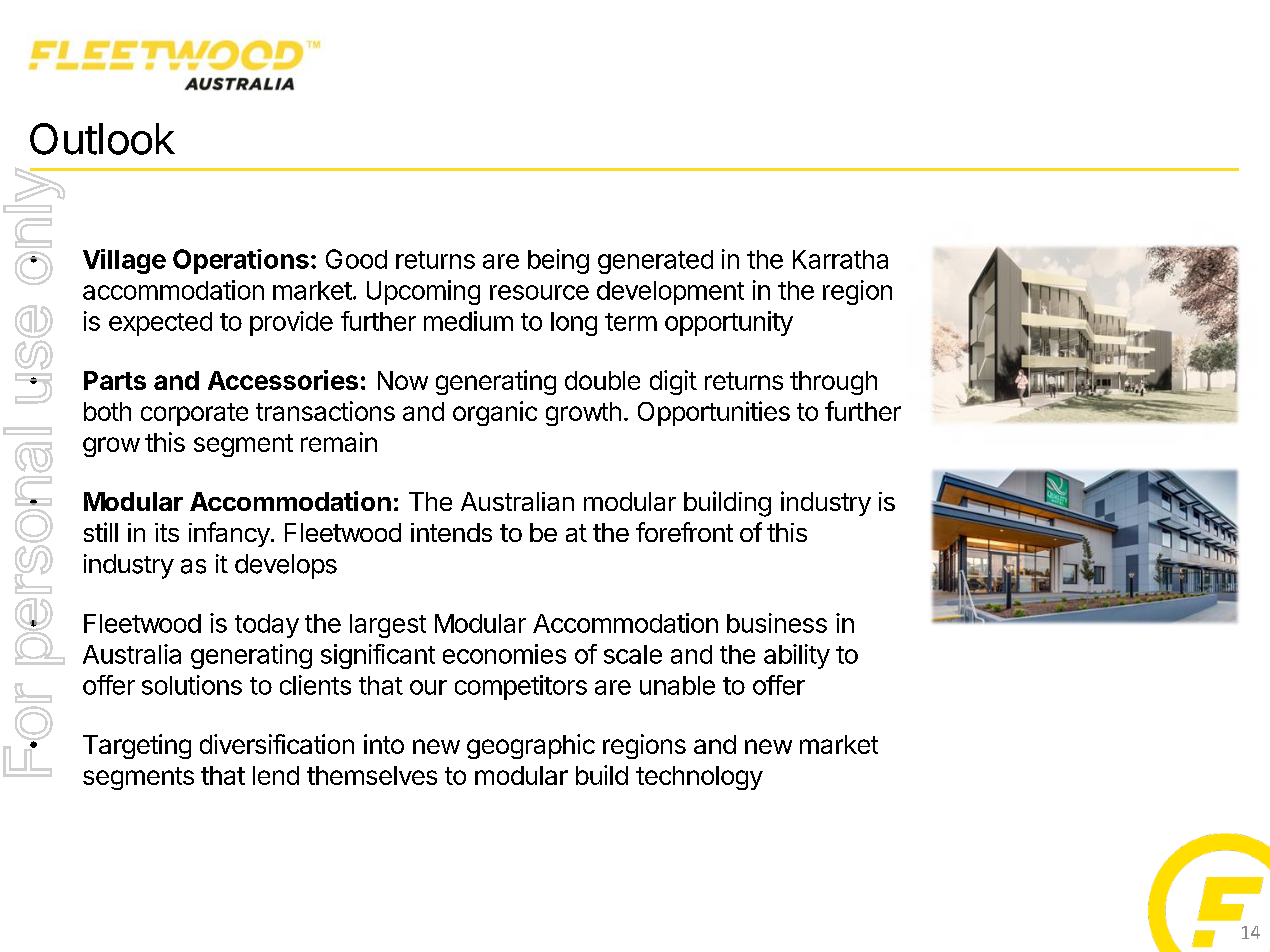  I want to click on Targeting, so click(137, 746).
